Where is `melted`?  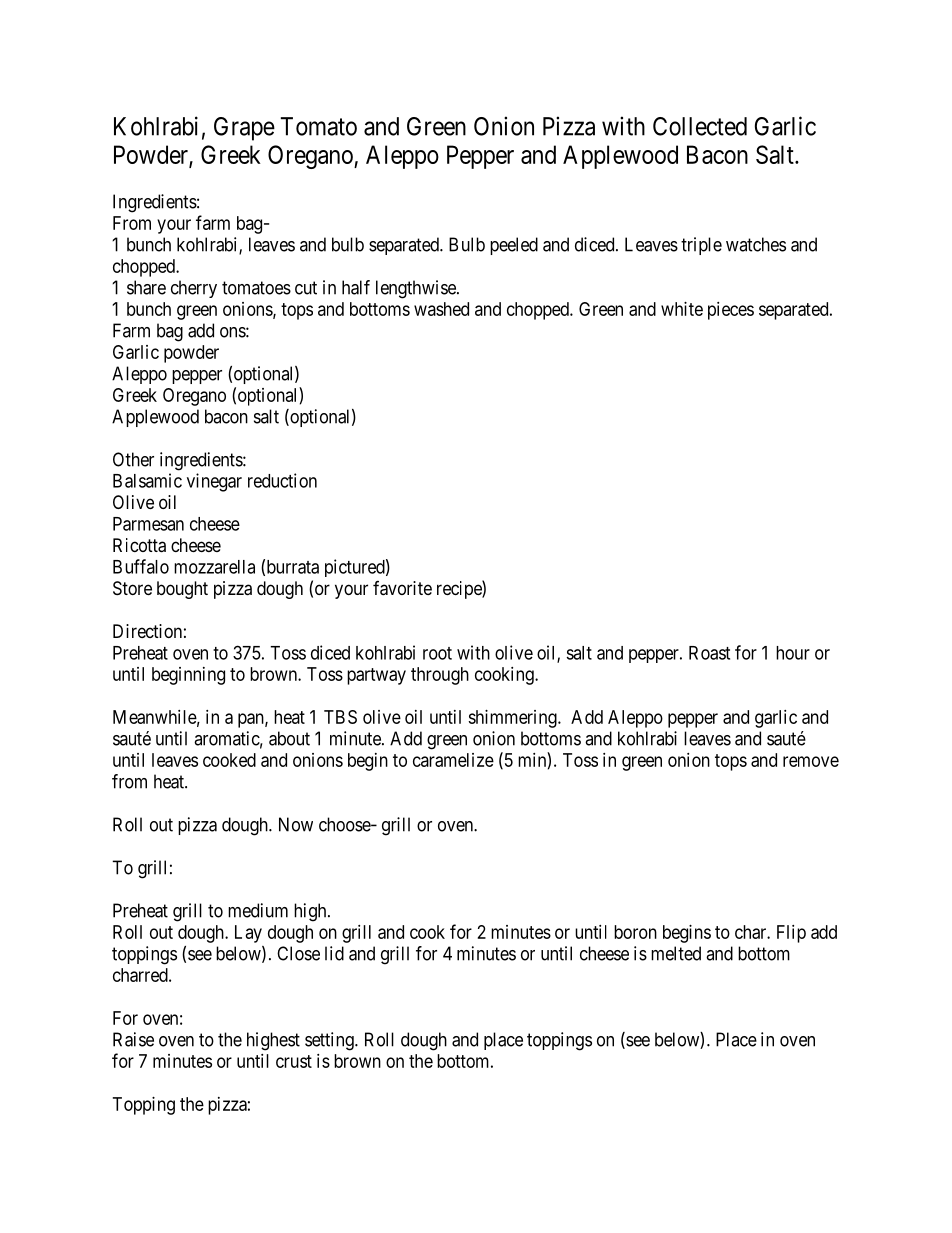
melted is located at coordinates (676, 953).
